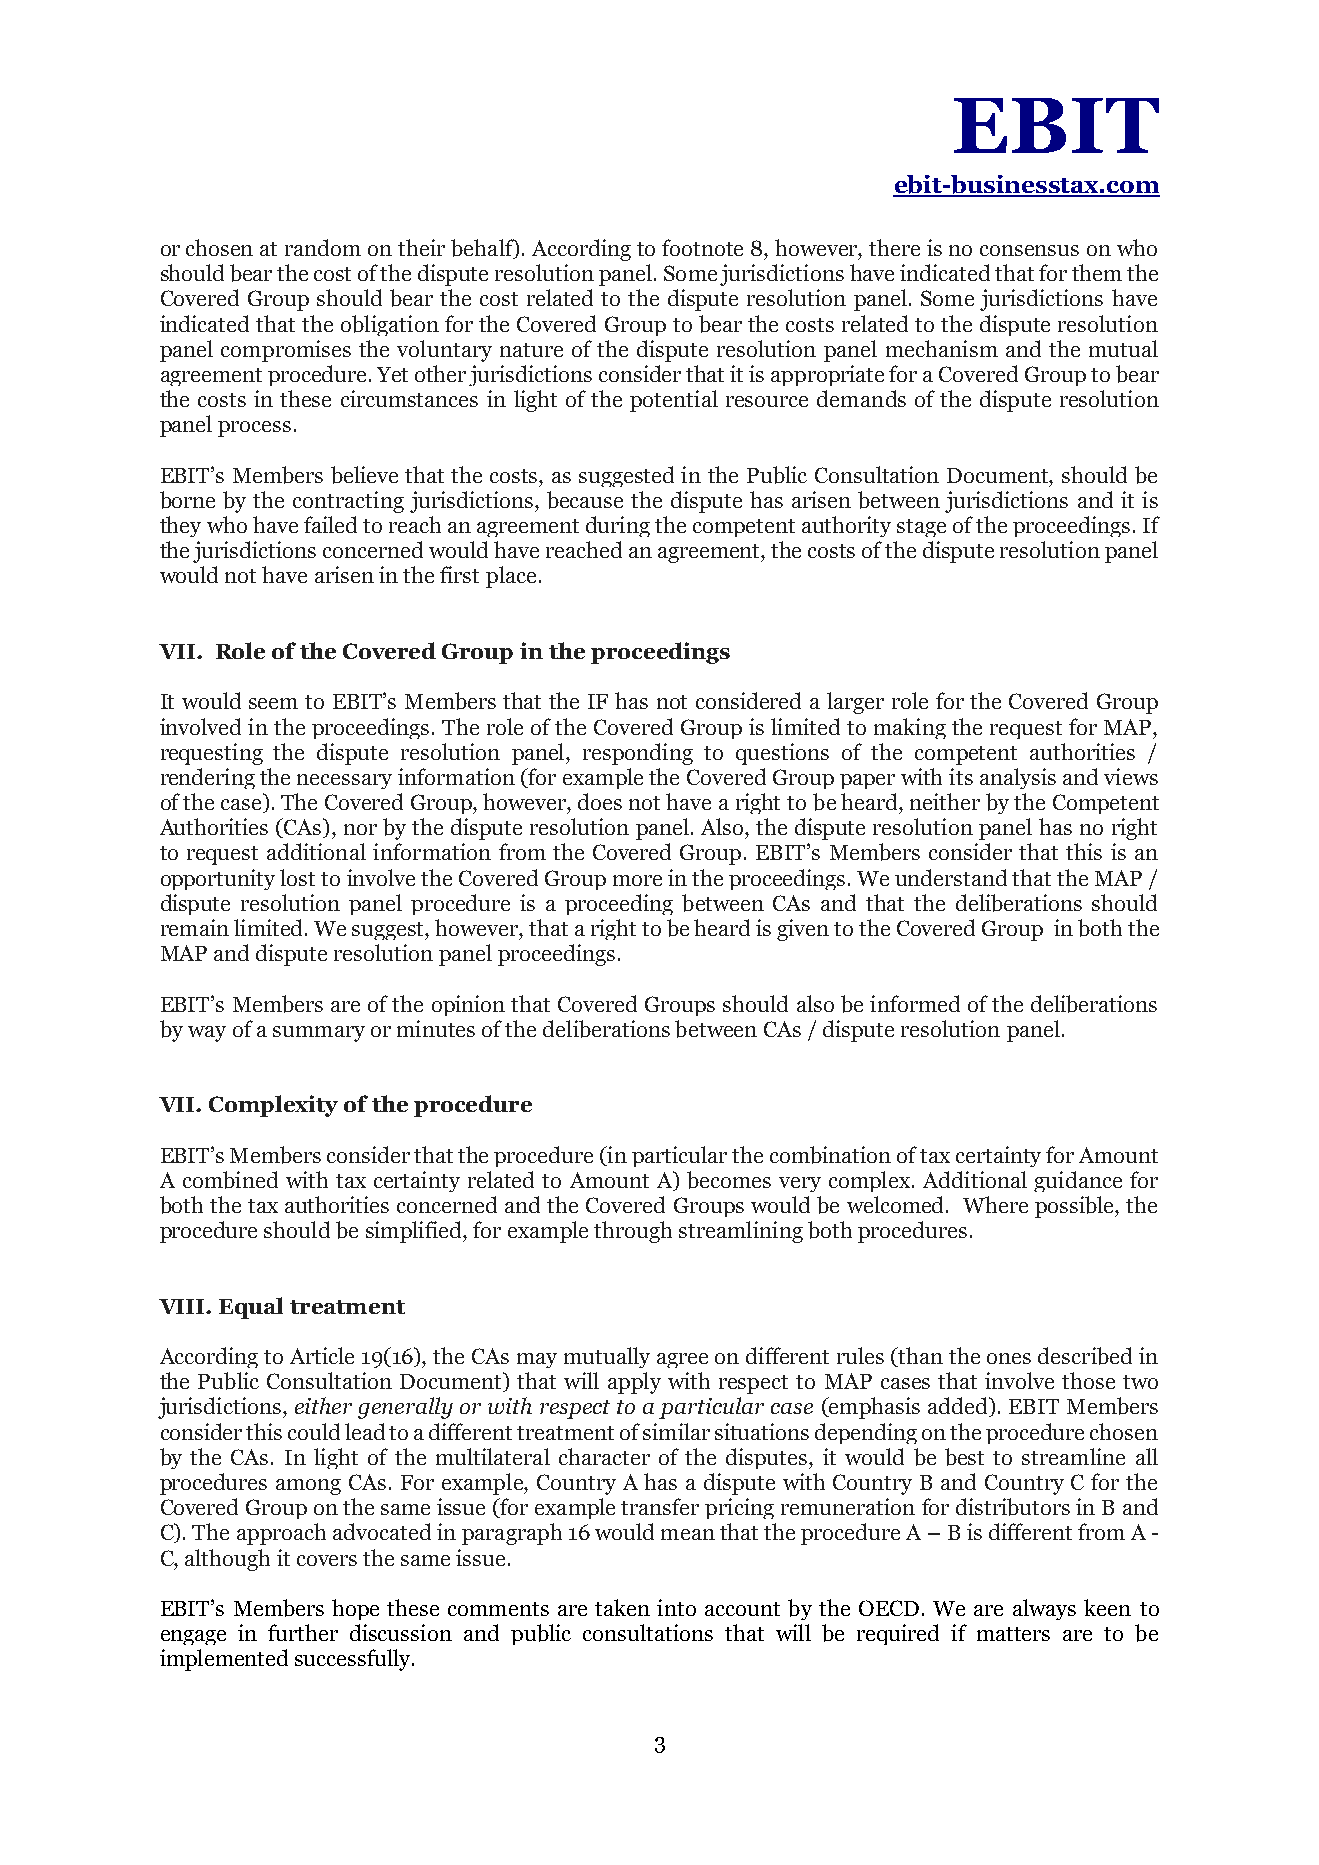  I want to click on consensus, so click(1029, 250).
